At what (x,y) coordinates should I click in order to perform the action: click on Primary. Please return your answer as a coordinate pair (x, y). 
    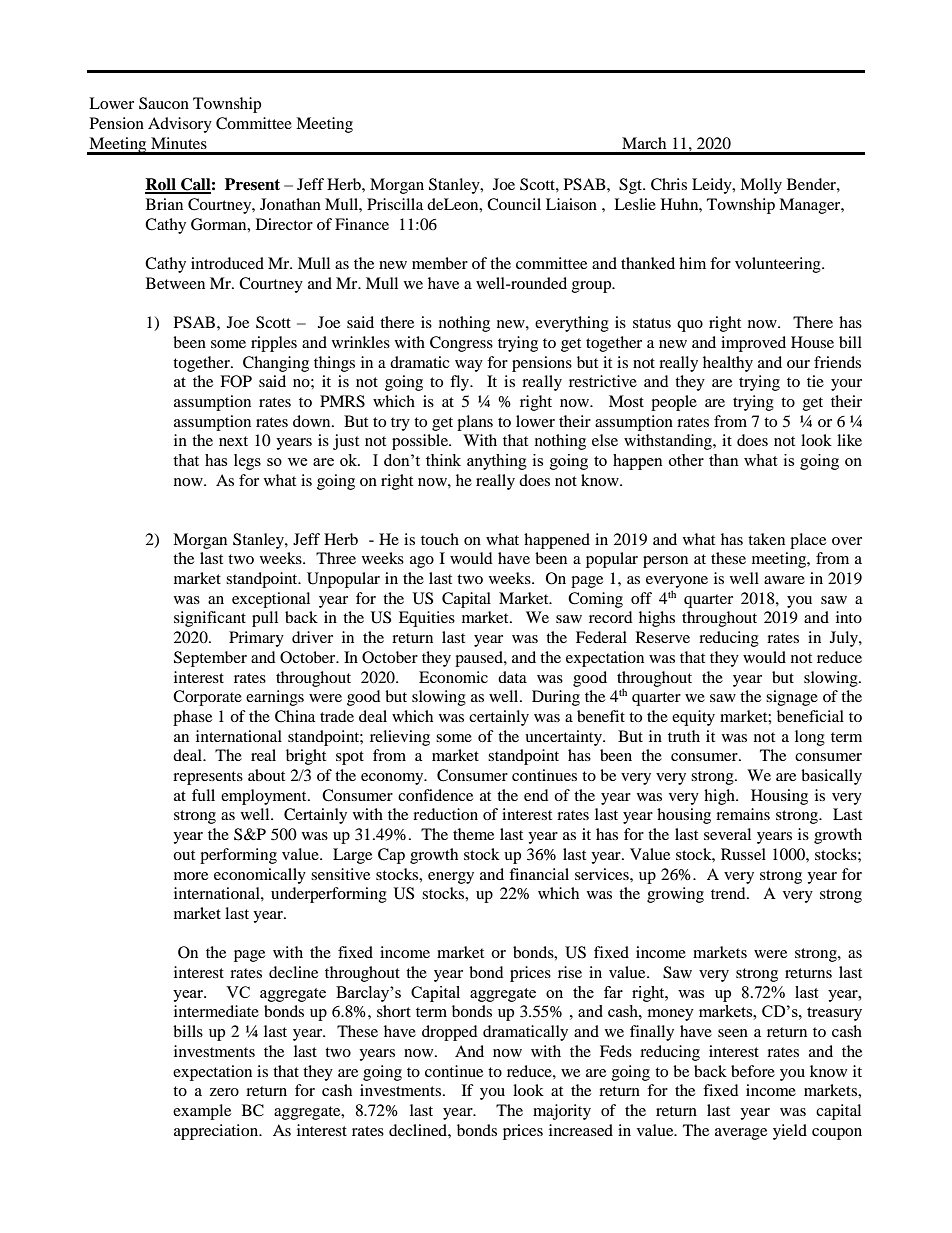
    Looking at the image, I should click on (256, 639).
